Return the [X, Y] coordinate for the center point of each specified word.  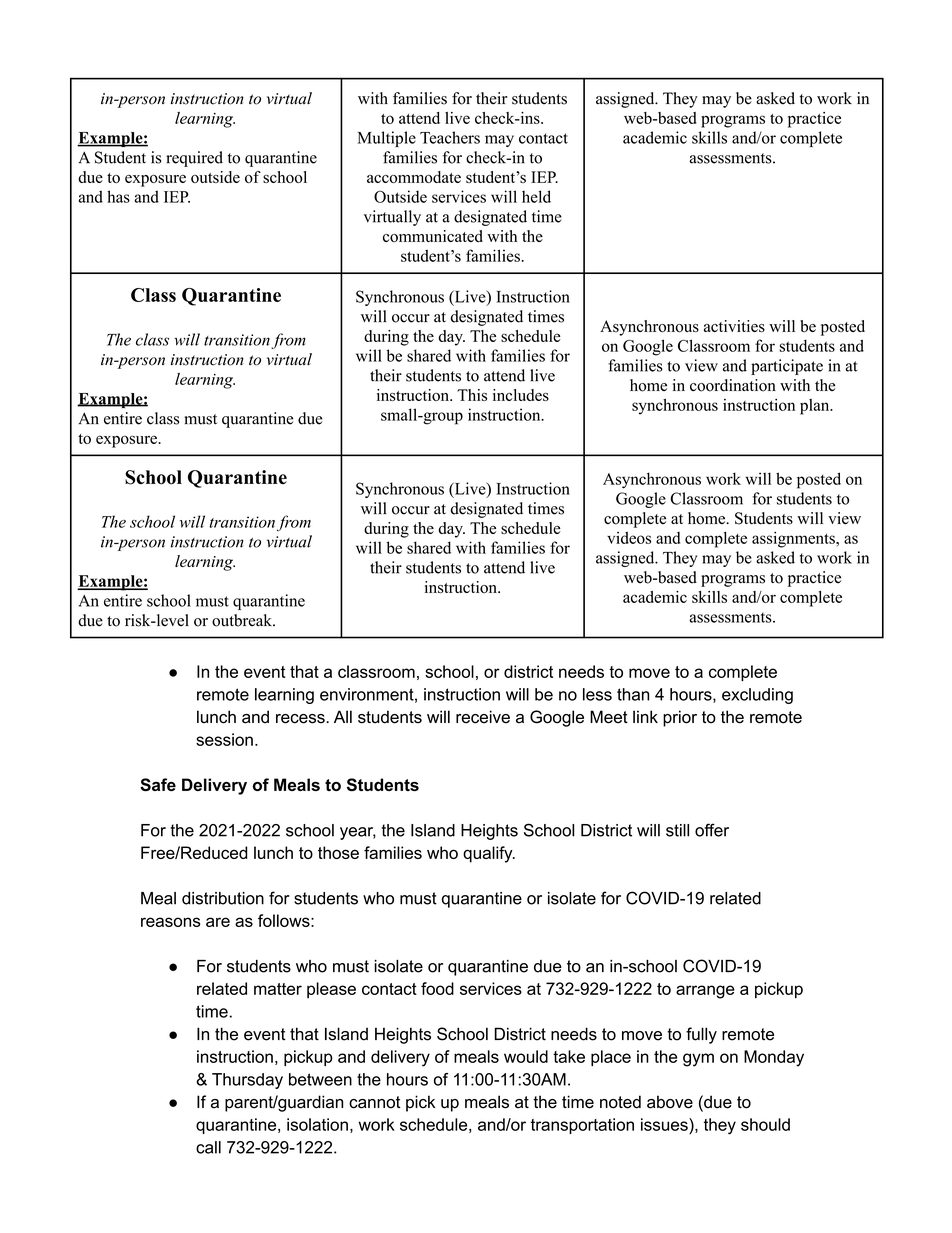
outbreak [243, 620]
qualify [489, 854]
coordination [733, 385]
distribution [223, 898]
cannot [374, 1102]
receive [483, 717]
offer [712, 830]
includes [521, 395]
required [194, 159]
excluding [757, 696]
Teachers [450, 137]
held [536, 196]
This [472, 395]
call [208, 1147]
